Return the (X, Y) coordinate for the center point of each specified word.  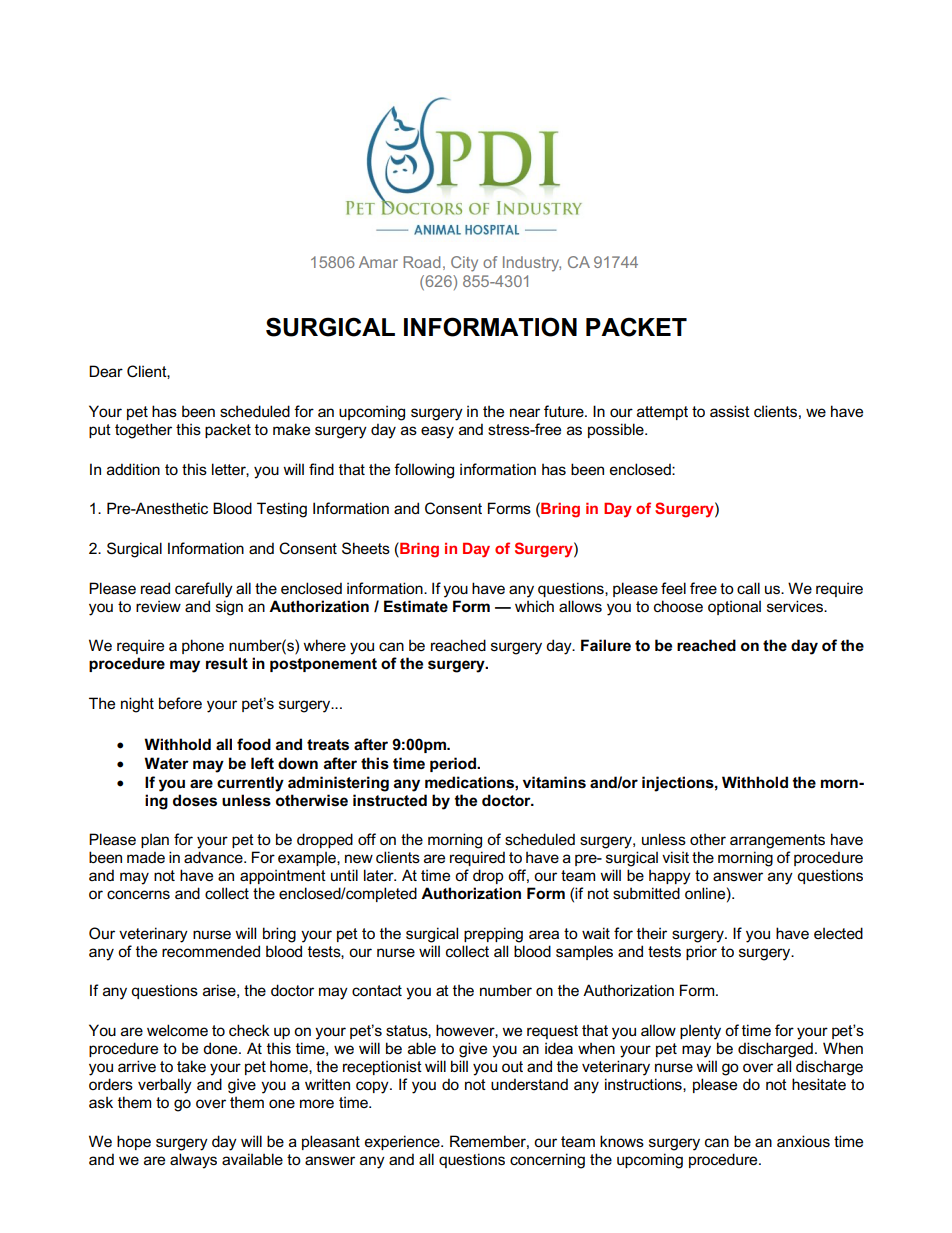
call (748, 588)
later (380, 875)
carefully (204, 590)
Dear (106, 371)
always (193, 1161)
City (464, 264)
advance (214, 857)
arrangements (777, 841)
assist (730, 411)
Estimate (416, 606)
